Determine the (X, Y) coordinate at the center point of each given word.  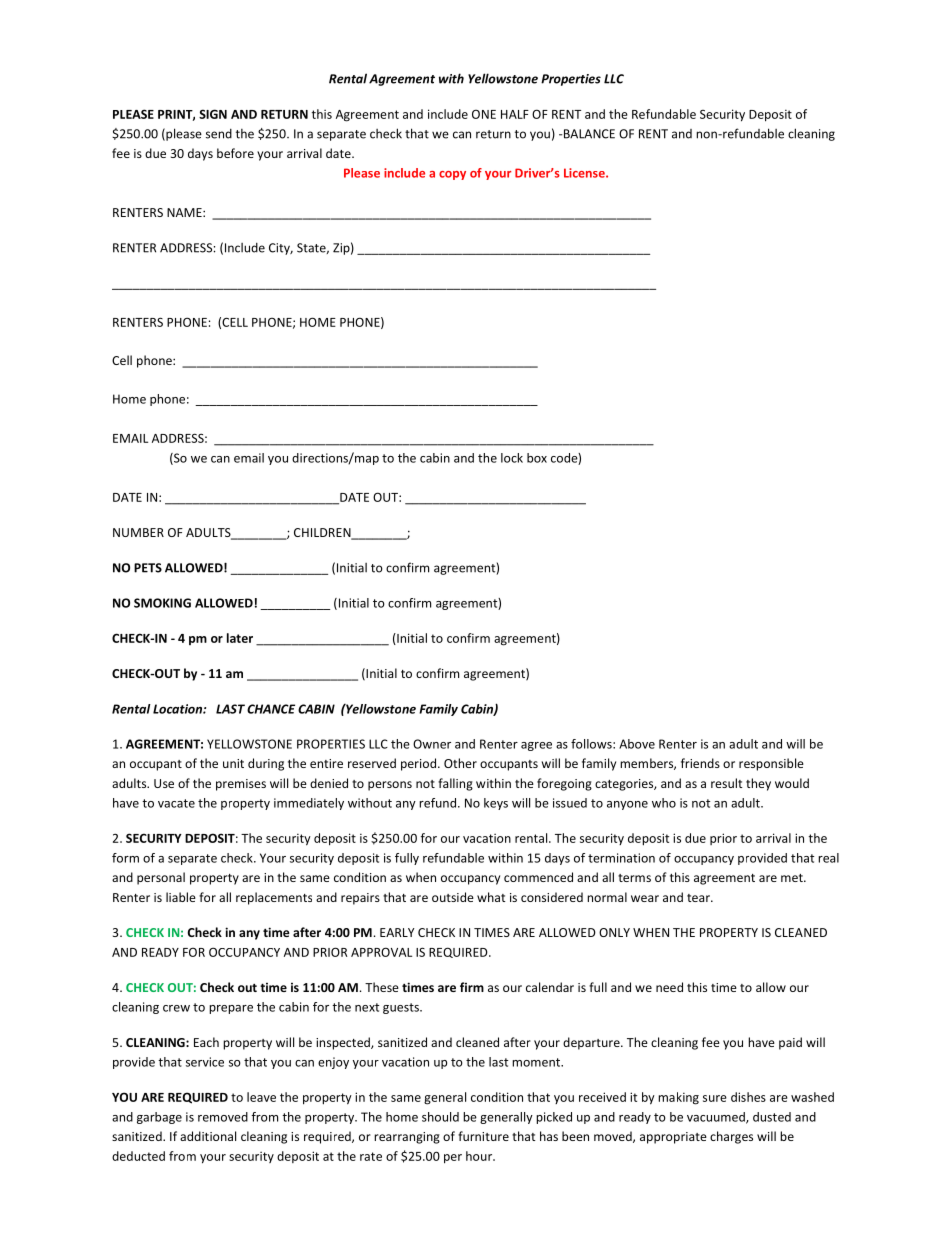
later (240, 638)
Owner (432, 744)
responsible (771, 764)
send (219, 134)
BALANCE (588, 134)
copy (452, 175)
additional (208, 1136)
